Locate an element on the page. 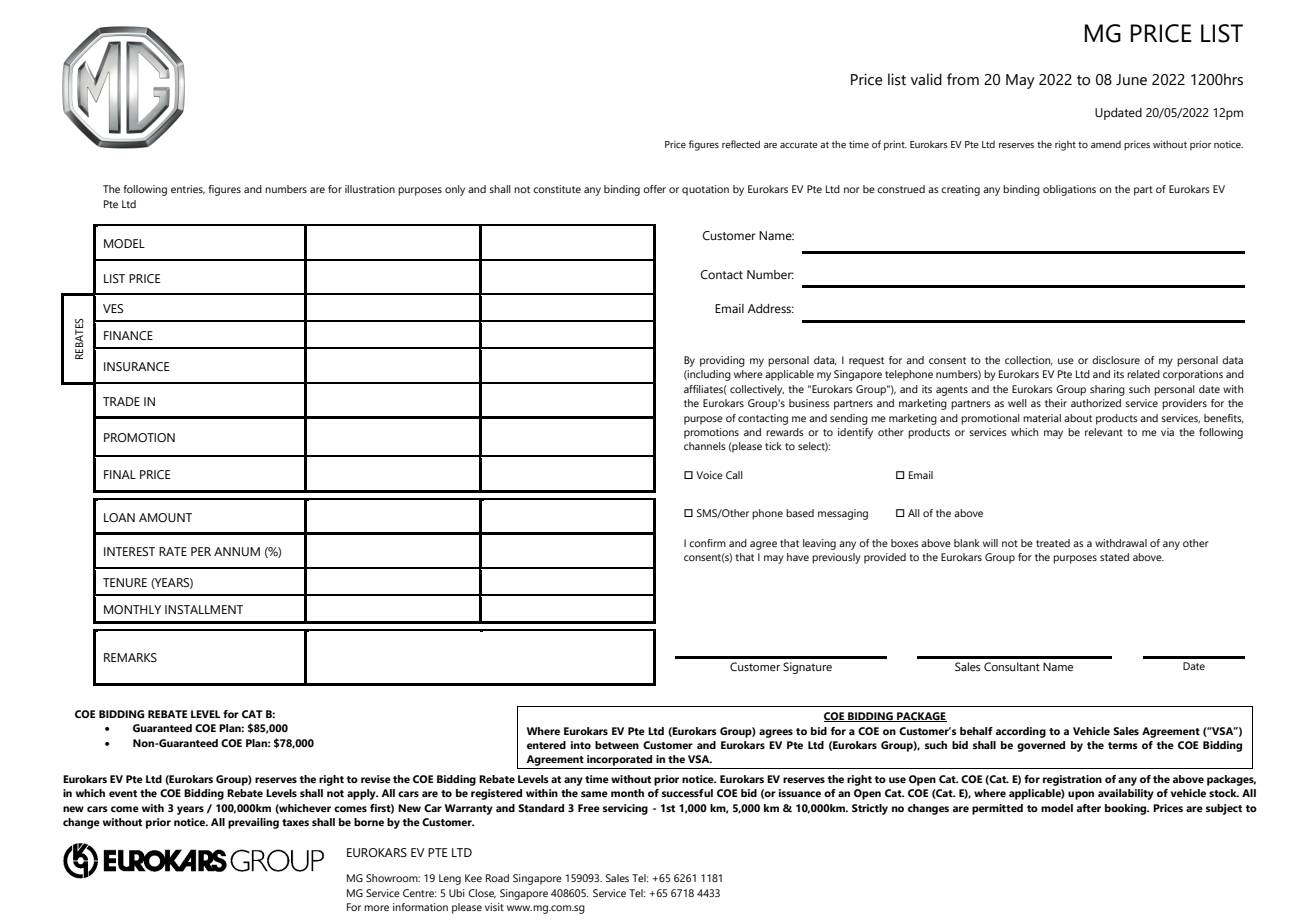 The height and width of the page is (924, 1308). more is located at coordinates (376, 908).
